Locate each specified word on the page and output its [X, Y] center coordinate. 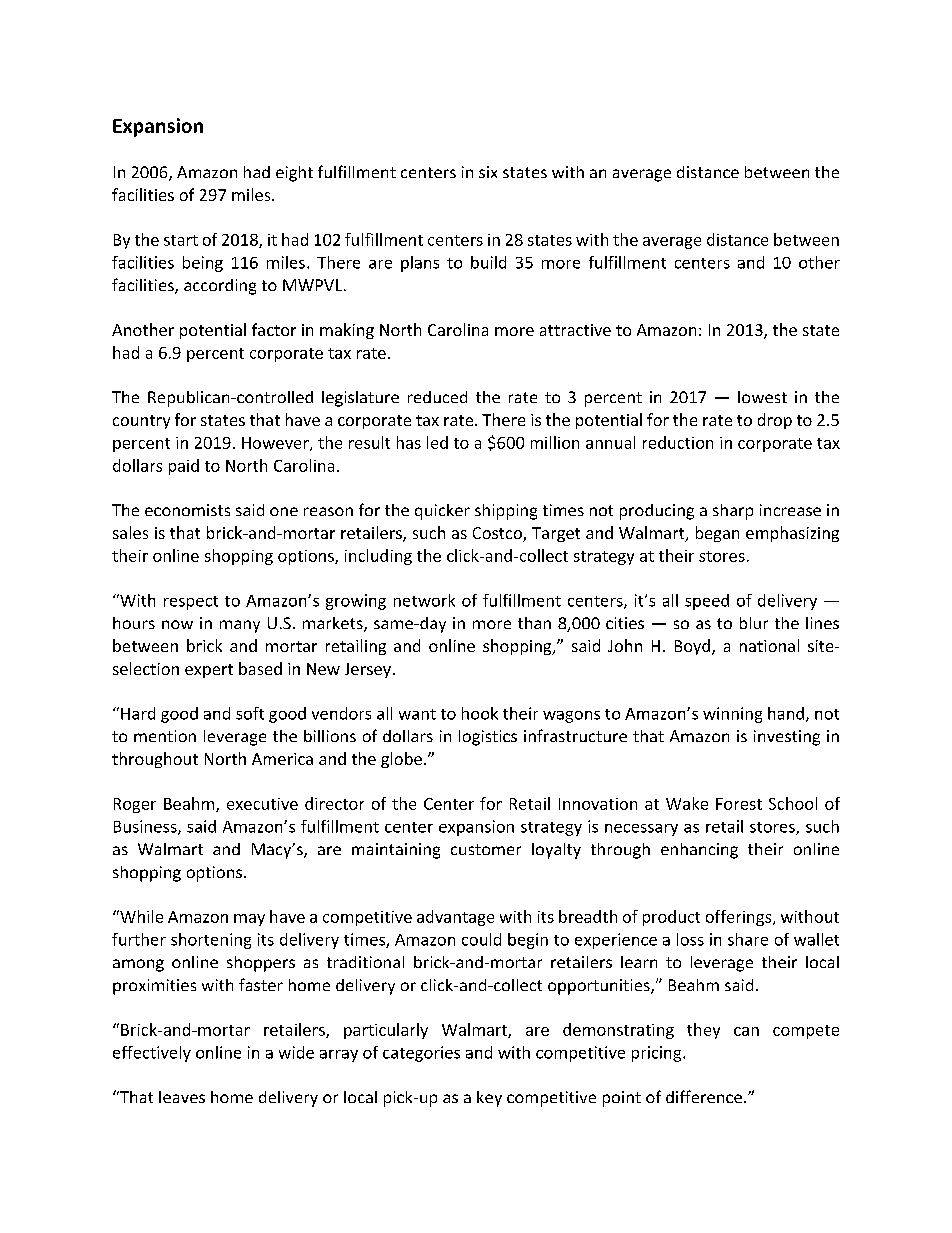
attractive [575, 330]
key [489, 1099]
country [141, 422]
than [534, 623]
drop [775, 421]
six [488, 172]
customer [486, 849]
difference [704, 1096]
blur [754, 623]
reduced [437, 397]
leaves [182, 1097]
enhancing [699, 851]
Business [146, 827]
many [240, 626]
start [181, 240]
